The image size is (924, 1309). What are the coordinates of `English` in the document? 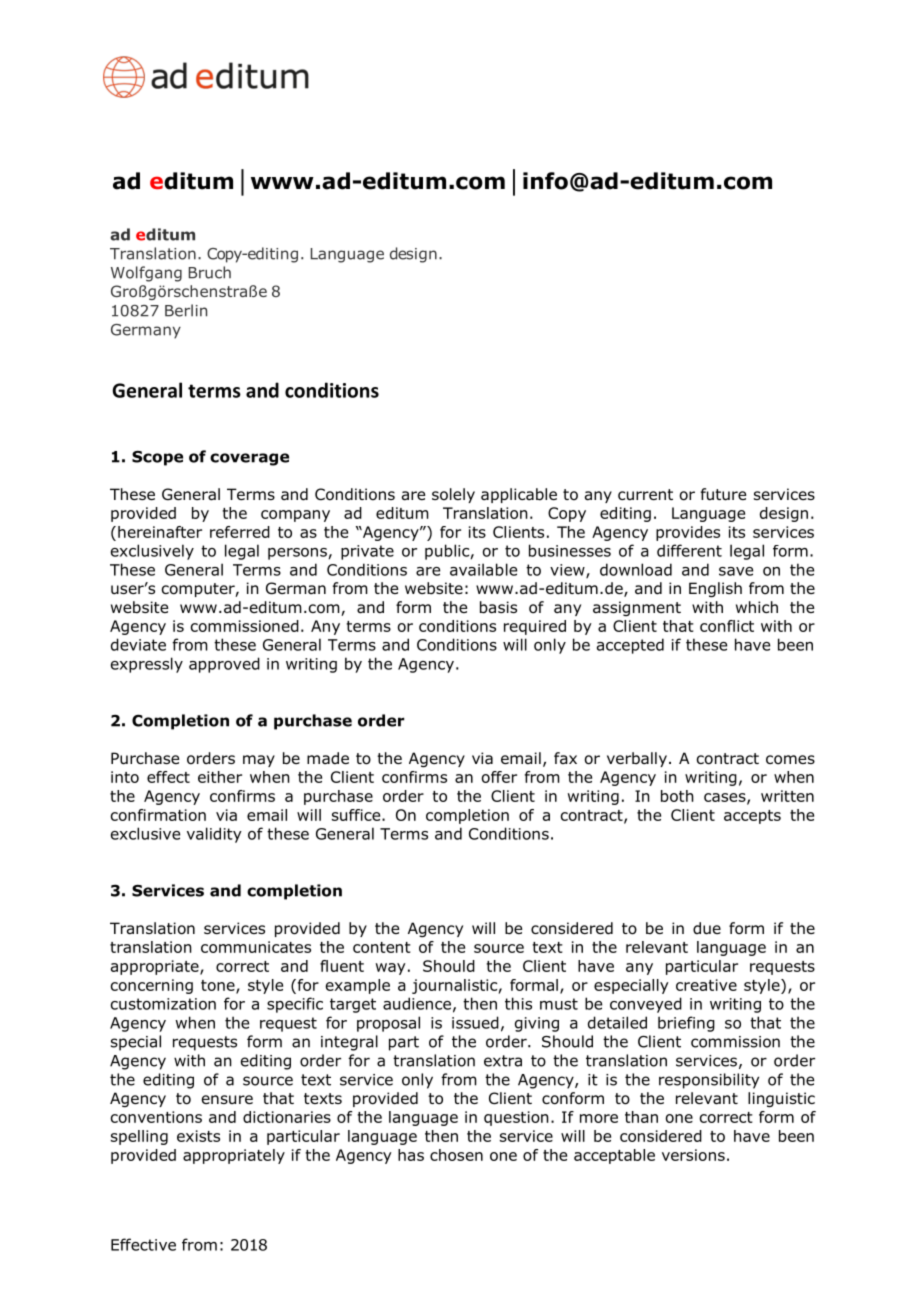 It's located at (715, 589).
